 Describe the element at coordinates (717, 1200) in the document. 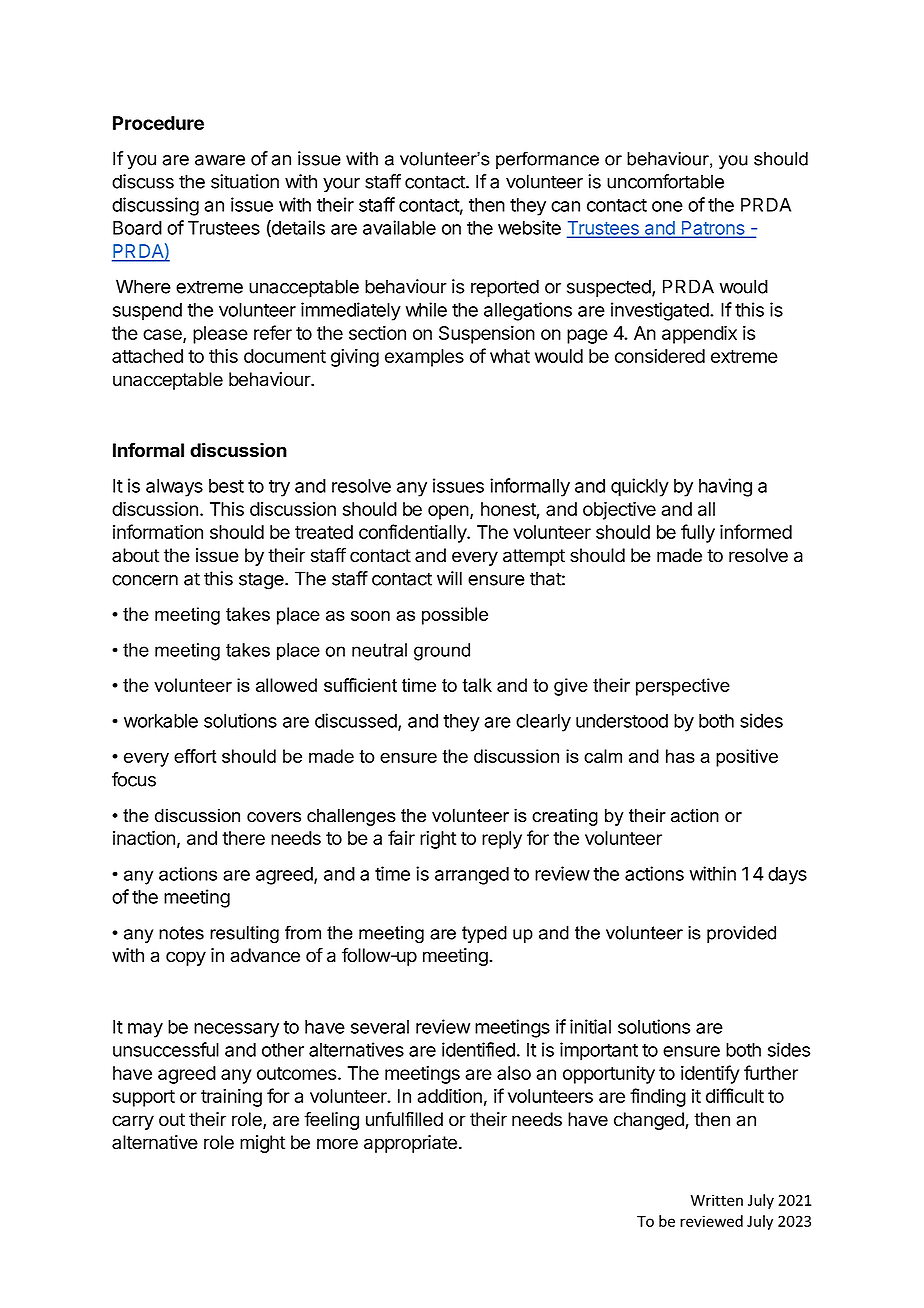

I see `Written` at that location.
